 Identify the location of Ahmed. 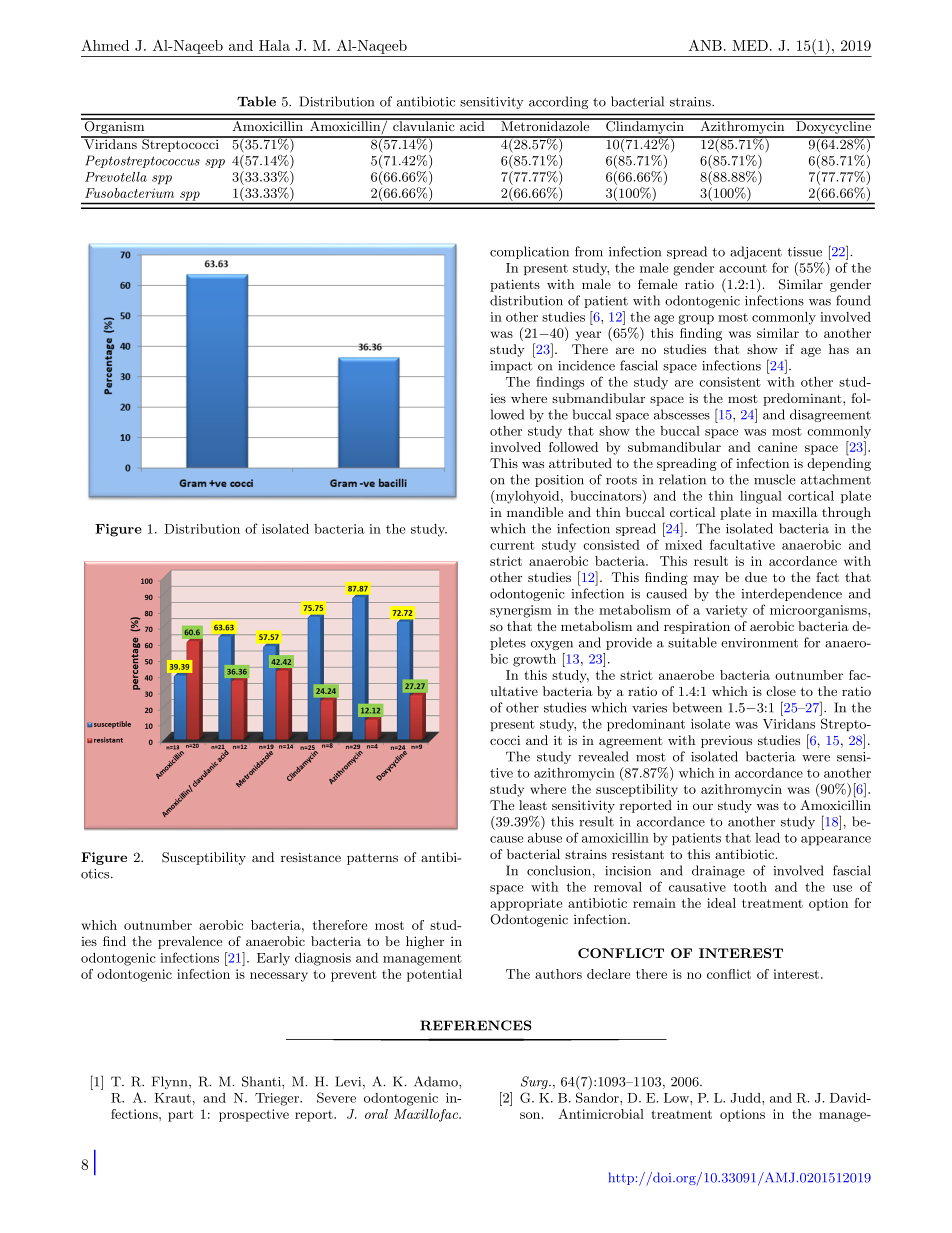
(105, 45).
